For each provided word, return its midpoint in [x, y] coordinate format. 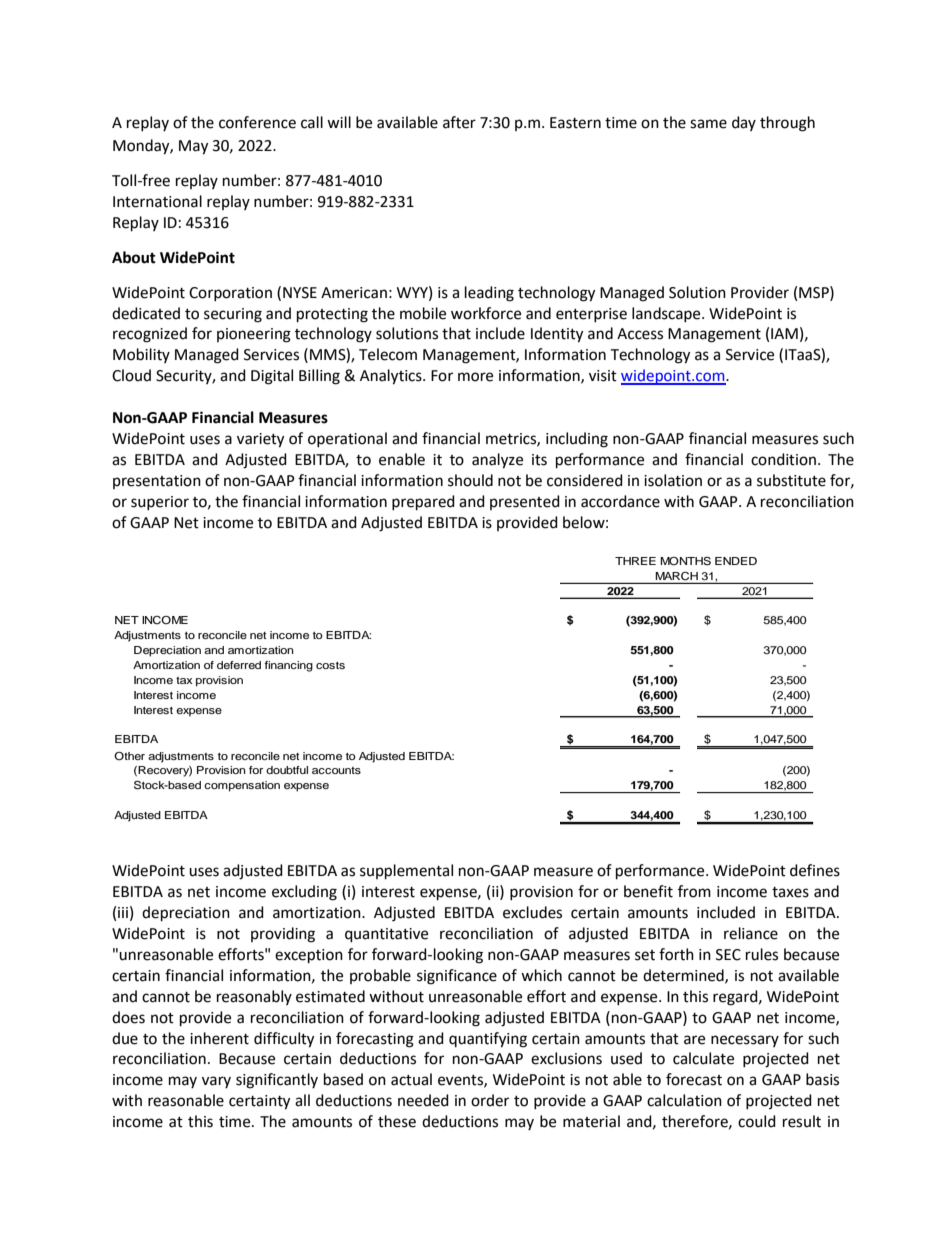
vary [216, 1082]
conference [257, 122]
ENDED [736, 561]
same [708, 124]
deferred [239, 665]
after [459, 122]
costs [330, 665]
